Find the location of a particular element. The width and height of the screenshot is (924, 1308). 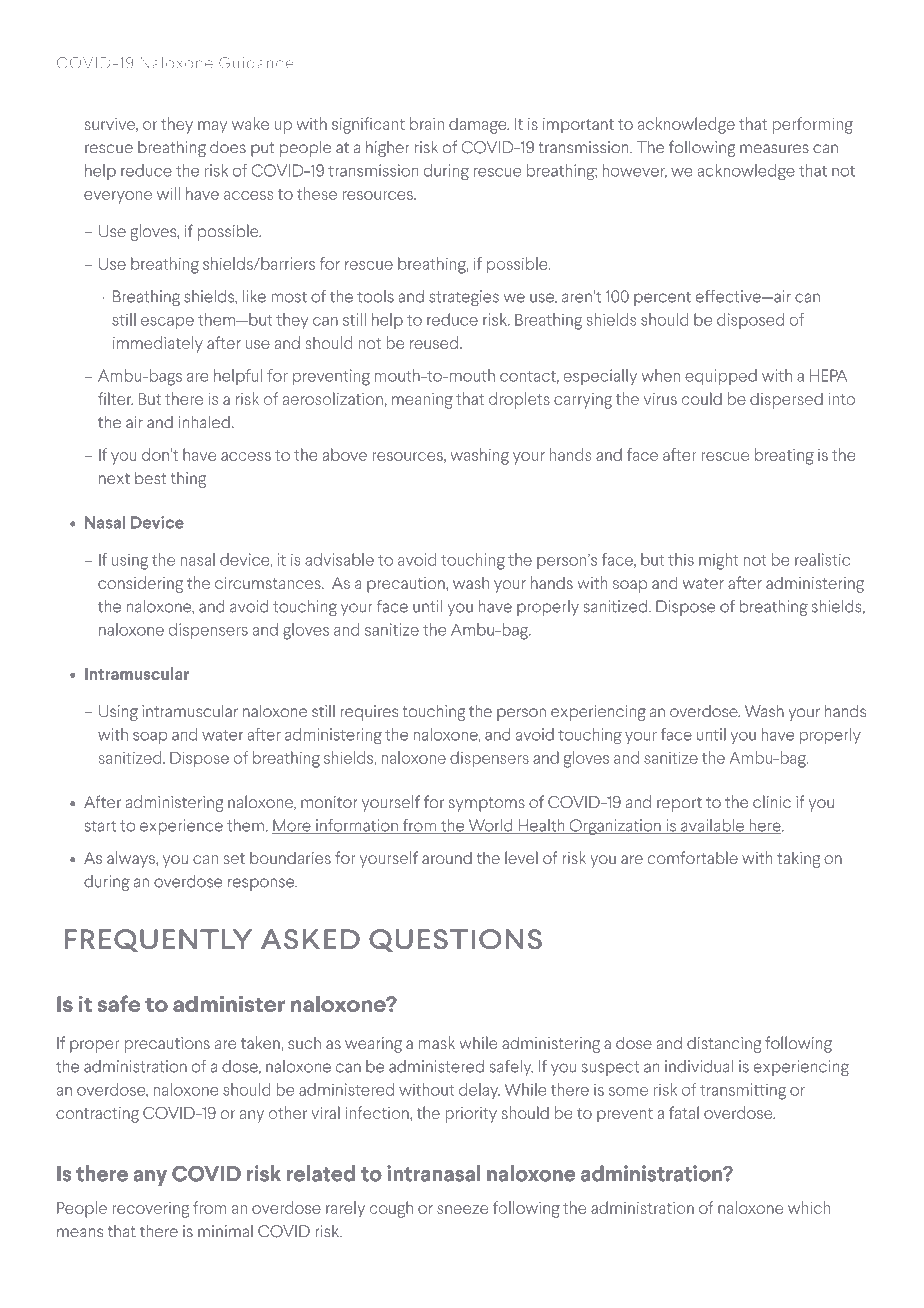

best is located at coordinates (150, 478).
